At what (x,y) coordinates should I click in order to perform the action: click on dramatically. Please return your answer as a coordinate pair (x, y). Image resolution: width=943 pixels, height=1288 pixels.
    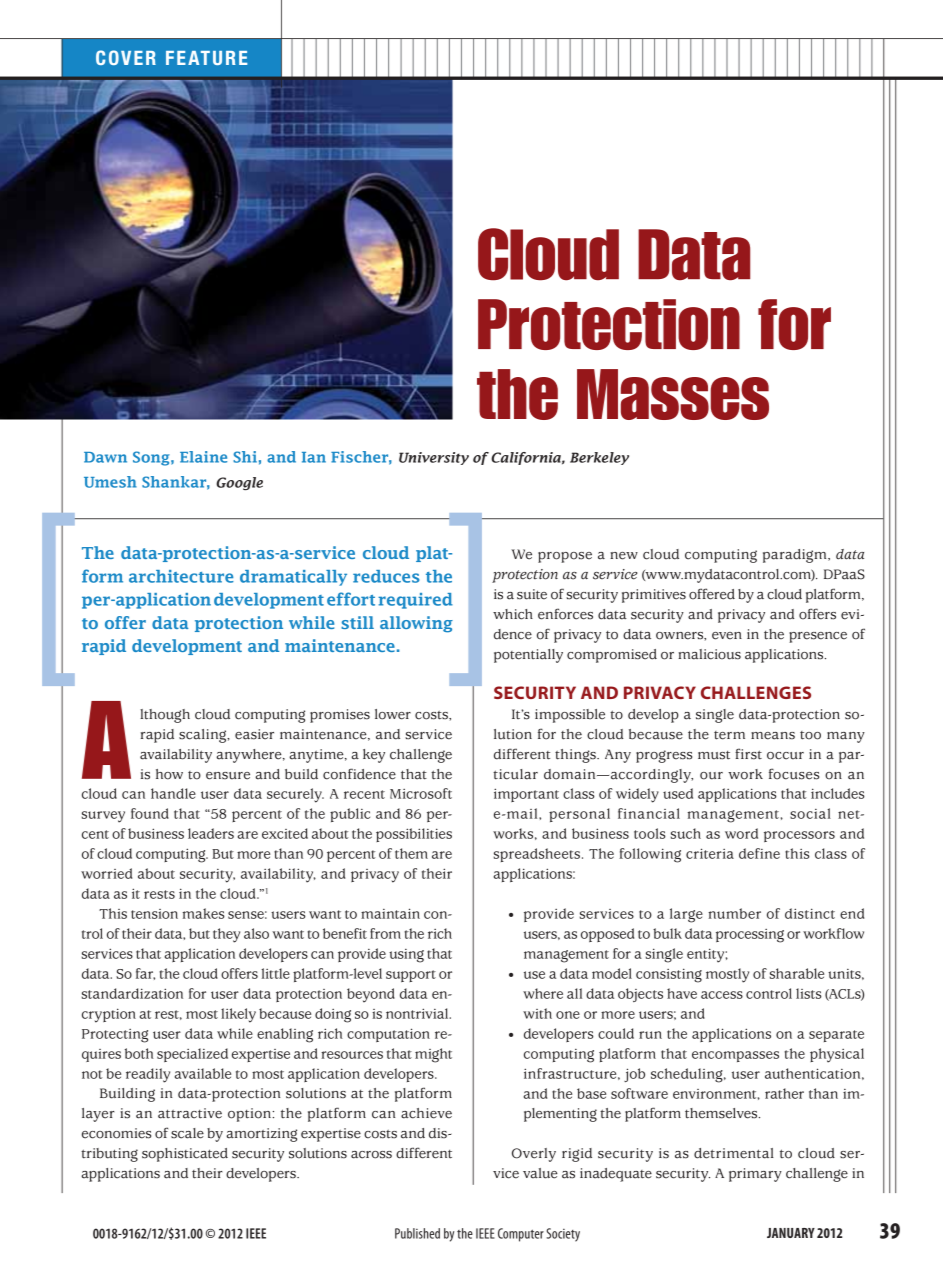
    Looking at the image, I should click on (293, 578).
